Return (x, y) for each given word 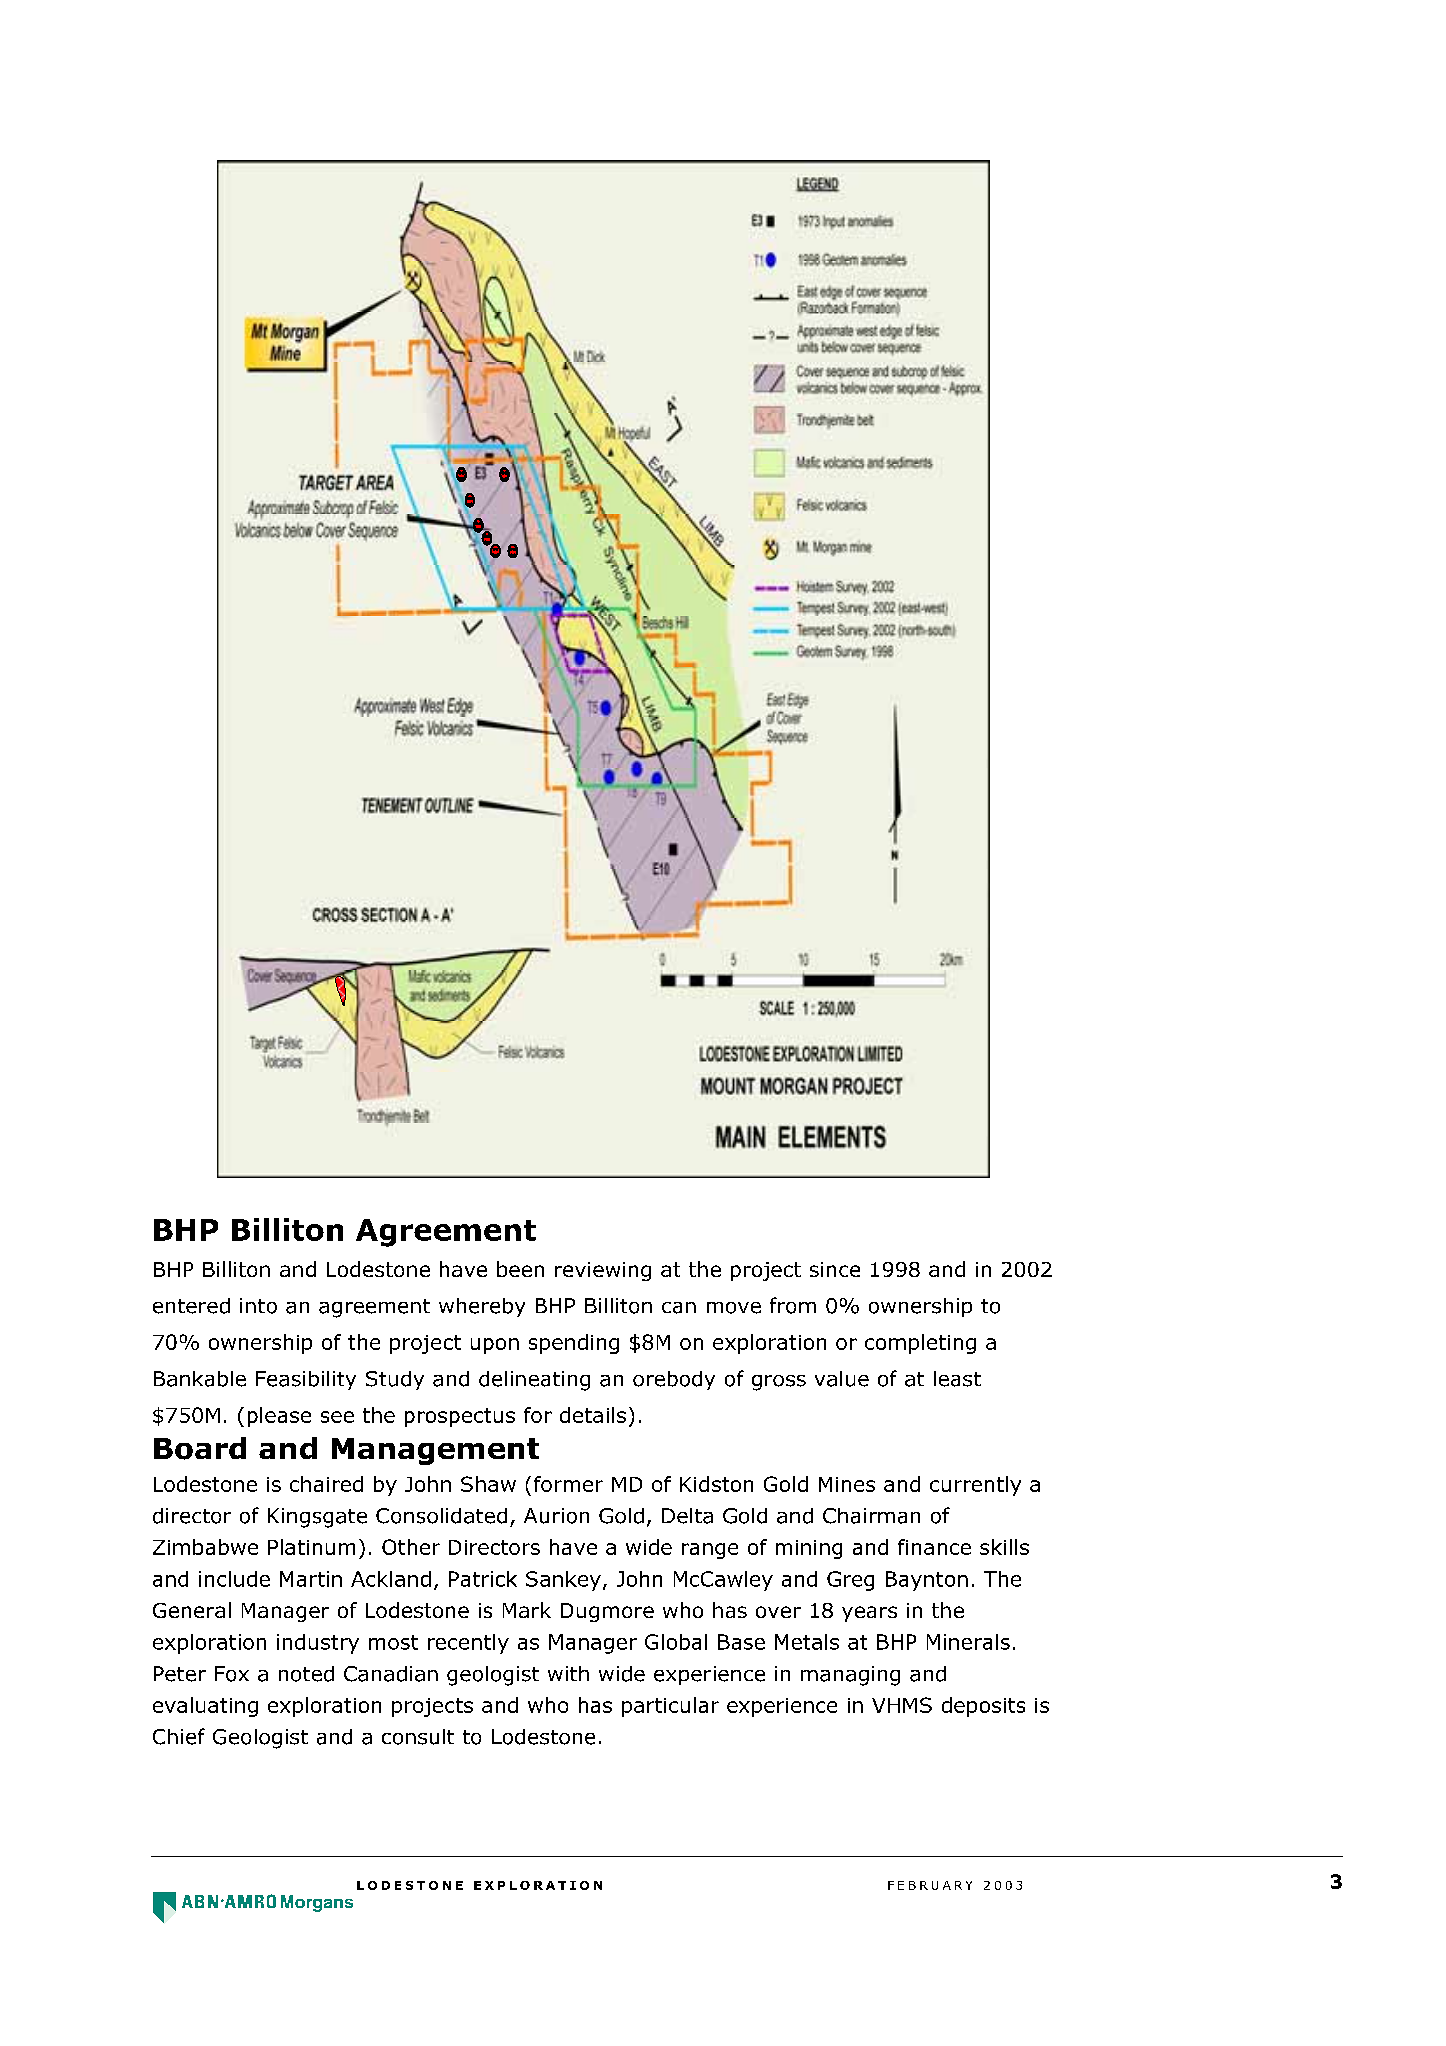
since (835, 1269)
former (568, 1484)
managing (850, 1676)
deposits (983, 1707)
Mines (847, 1484)
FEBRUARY (930, 1885)
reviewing (603, 1271)
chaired (326, 1484)
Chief (179, 1736)
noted (306, 1674)
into (258, 1306)
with (568, 1673)
